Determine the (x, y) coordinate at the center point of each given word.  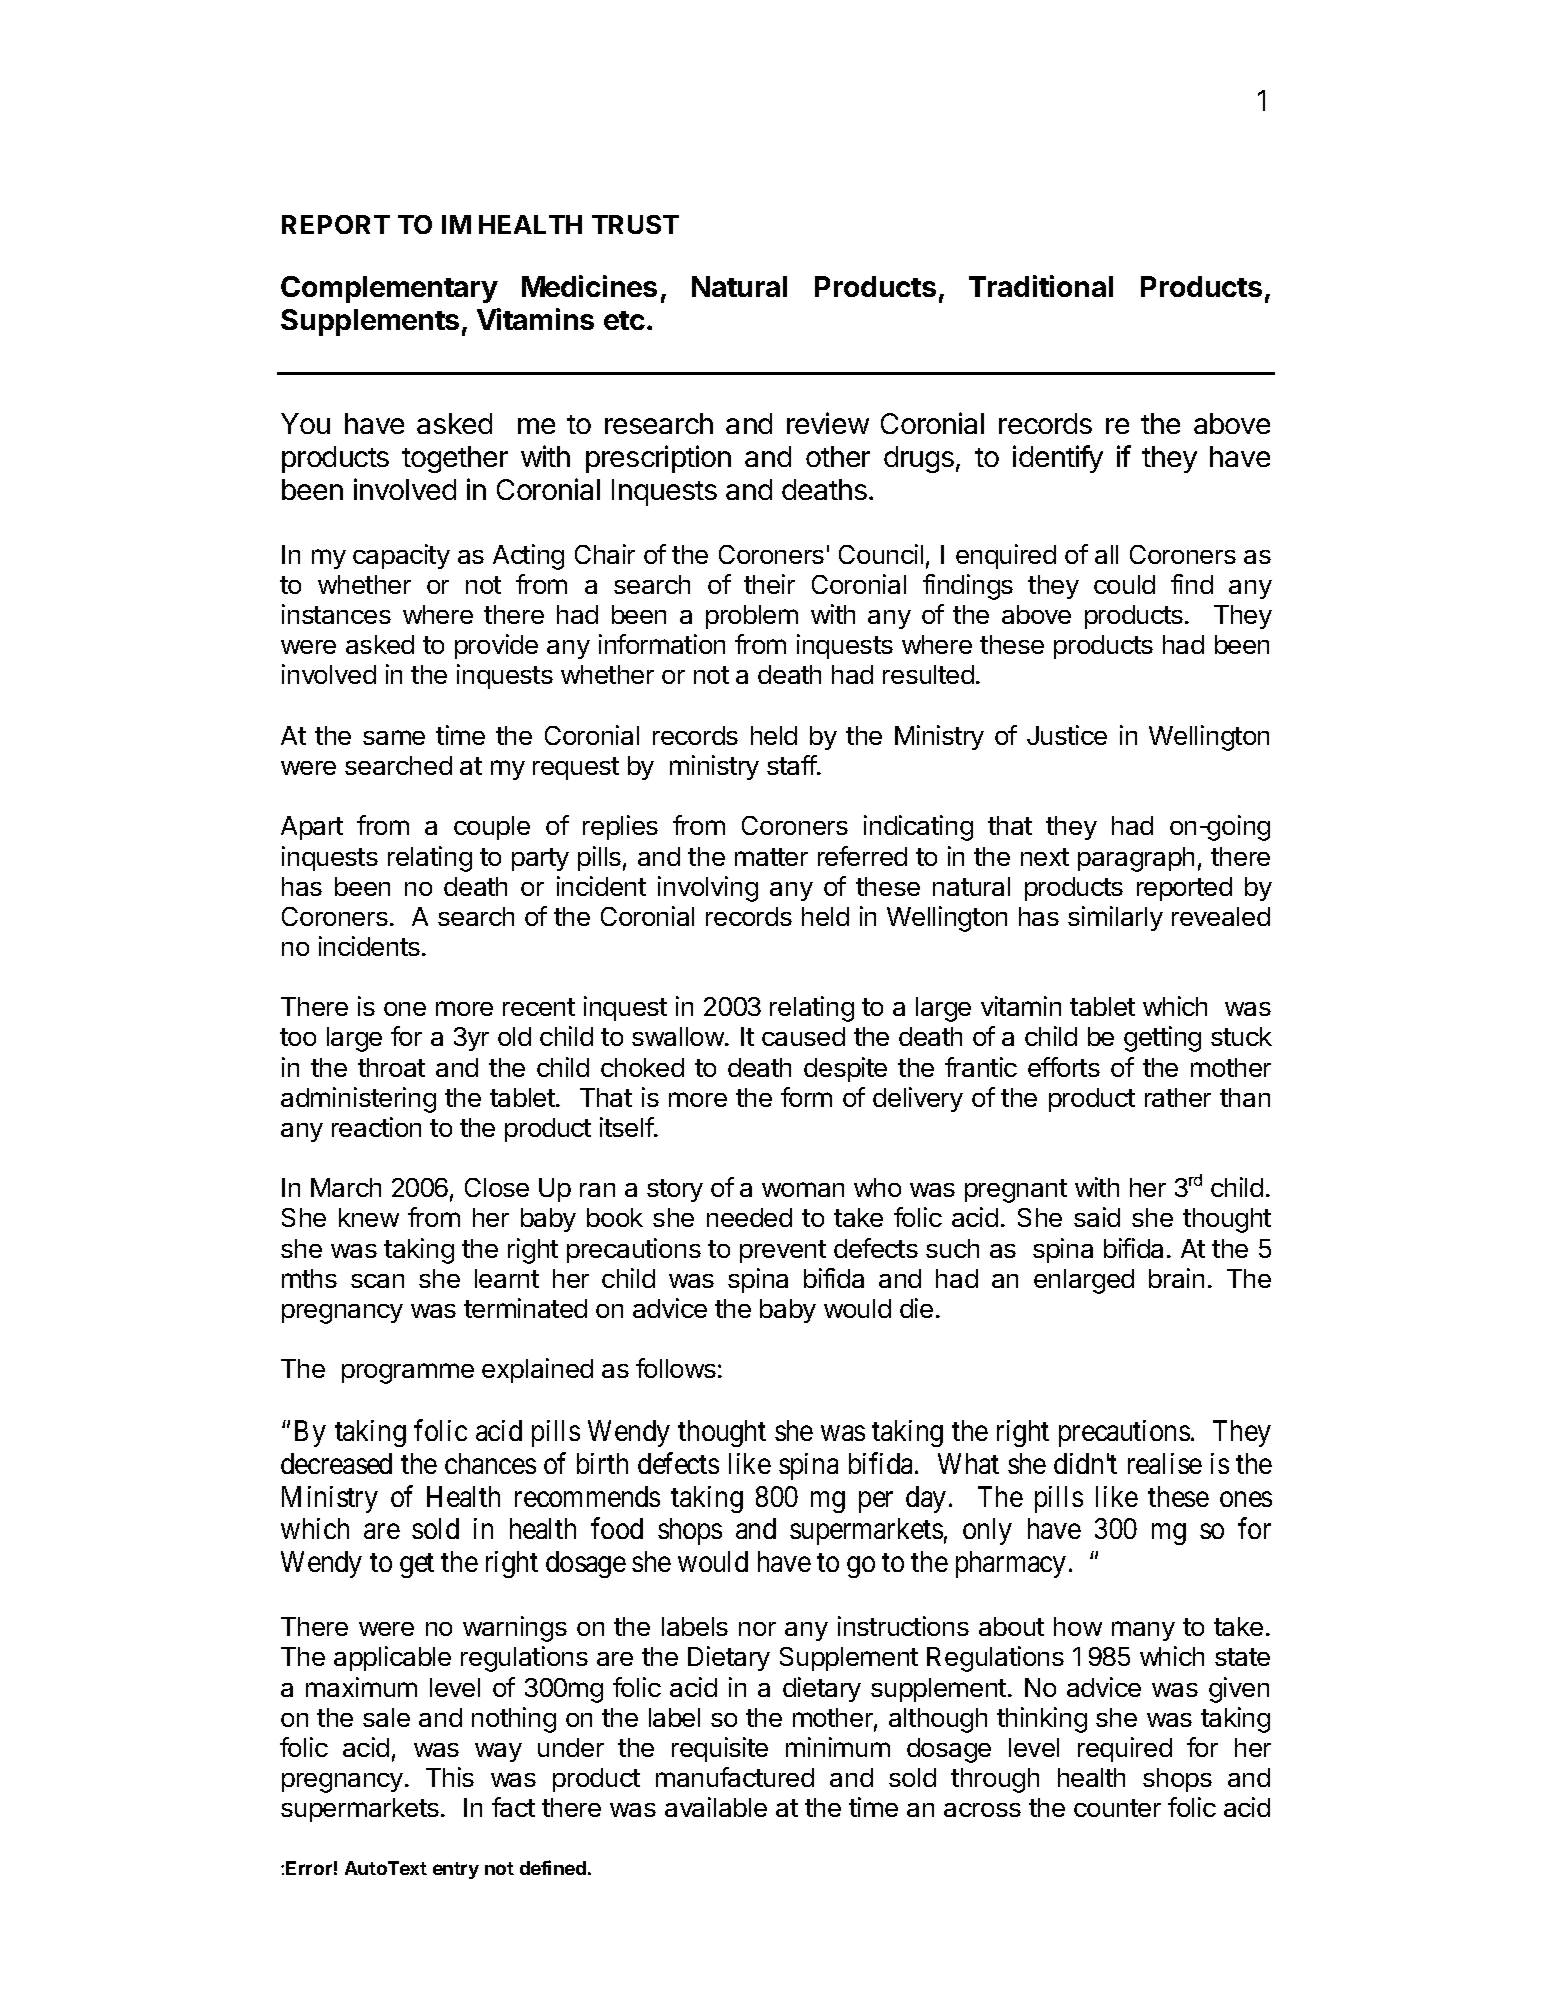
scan (377, 1281)
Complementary (389, 289)
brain (1176, 1278)
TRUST (635, 224)
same (394, 737)
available (716, 1807)
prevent (783, 1251)
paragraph (1136, 859)
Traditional (1041, 286)
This (450, 1777)
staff (792, 765)
